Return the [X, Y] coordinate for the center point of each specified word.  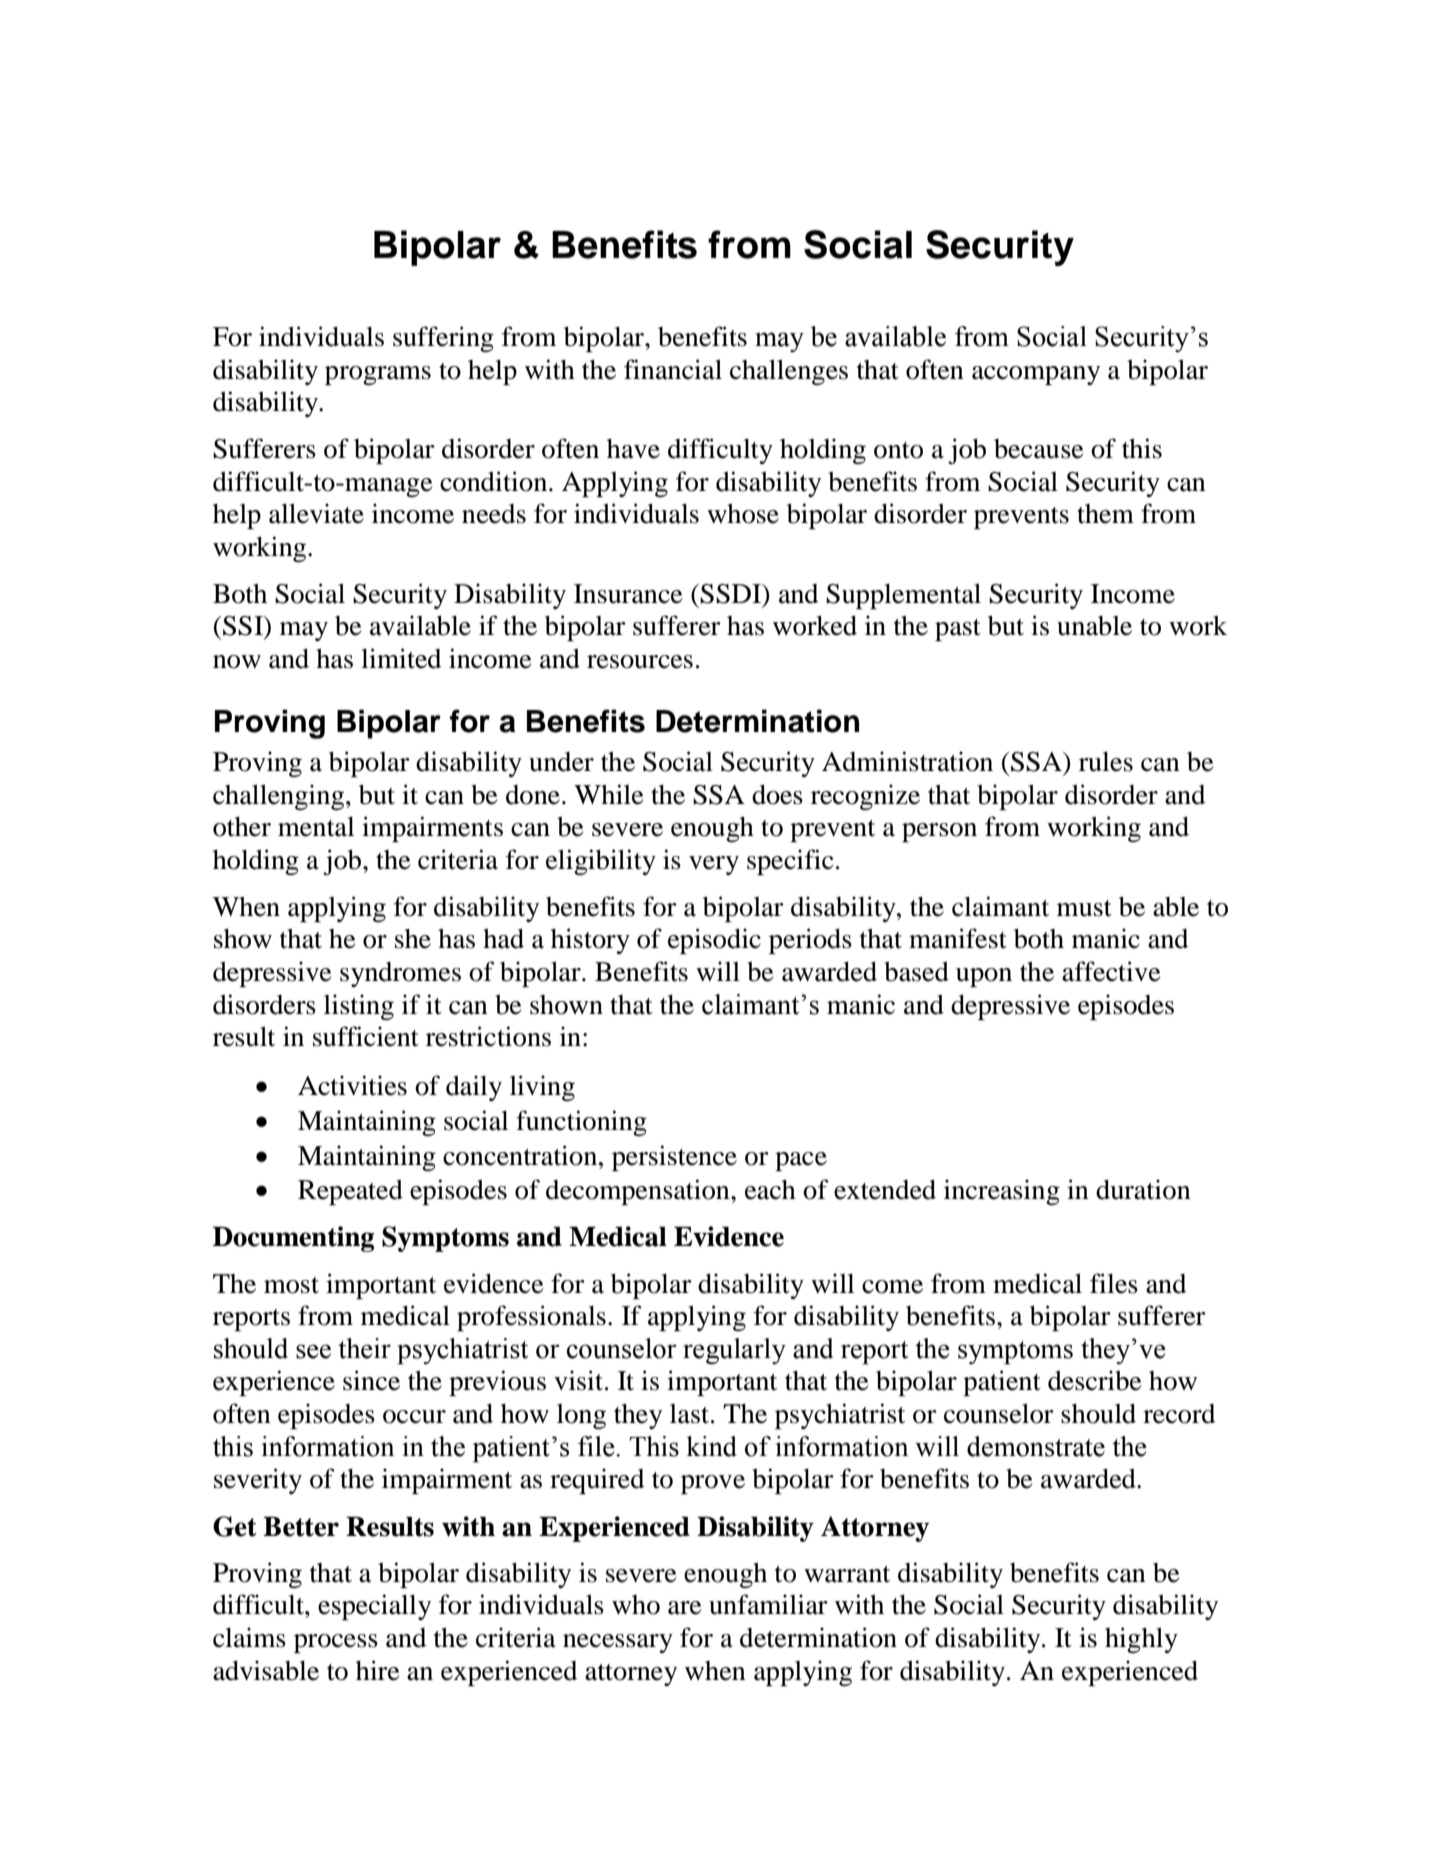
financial [673, 369]
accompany [1036, 375]
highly [1141, 1640]
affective [1111, 971]
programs [378, 375]
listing [359, 1007]
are [684, 1608]
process [336, 1643]
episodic [714, 941]
